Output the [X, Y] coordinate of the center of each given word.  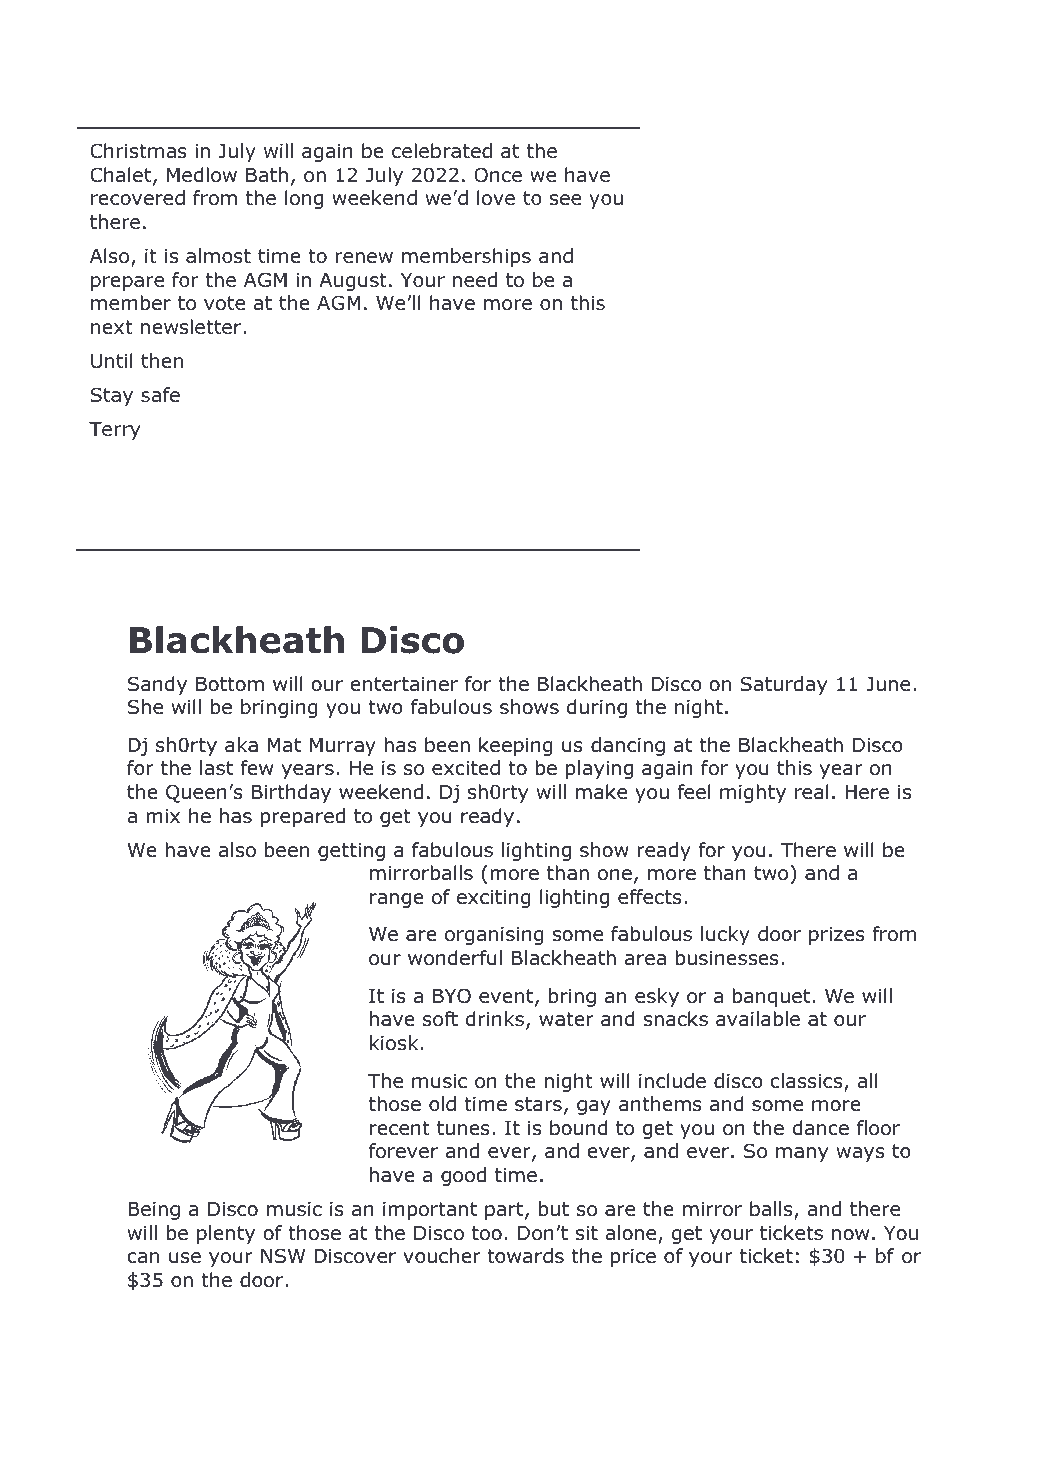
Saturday [783, 685]
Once [498, 175]
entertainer [404, 684]
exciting [494, 899]
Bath [267, 175]
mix [163, 816]
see [565, 199]
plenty [226, 1234]
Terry [114, 431]
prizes [837, 936]
